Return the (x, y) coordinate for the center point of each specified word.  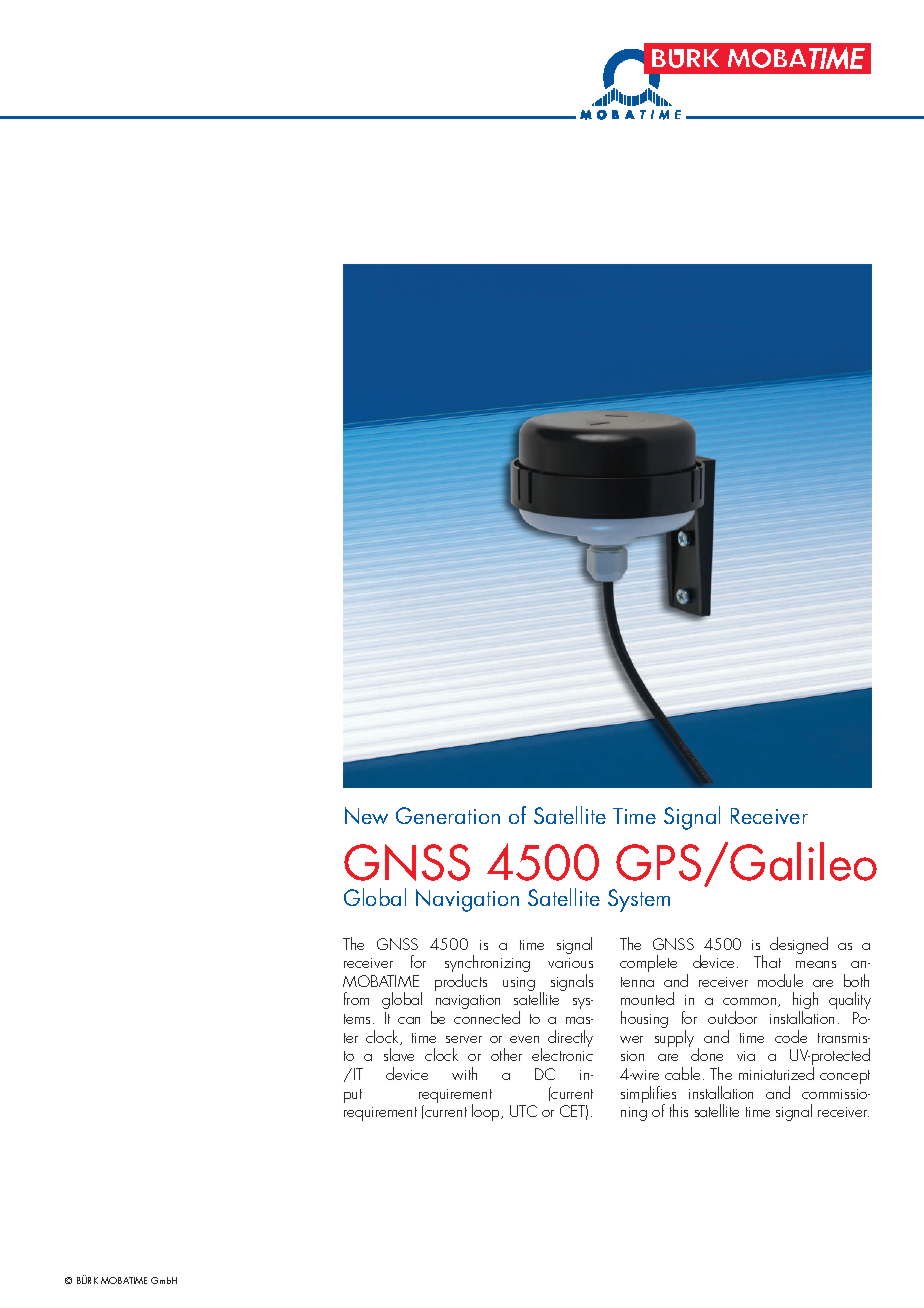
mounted (647, 998)
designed (799, 945)
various (570, 963)
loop (487, 1112)
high (805, 1002)
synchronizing (487, 965)
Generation (448, 815)
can (409, 1020)
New (366, 815)
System (639, 900)
